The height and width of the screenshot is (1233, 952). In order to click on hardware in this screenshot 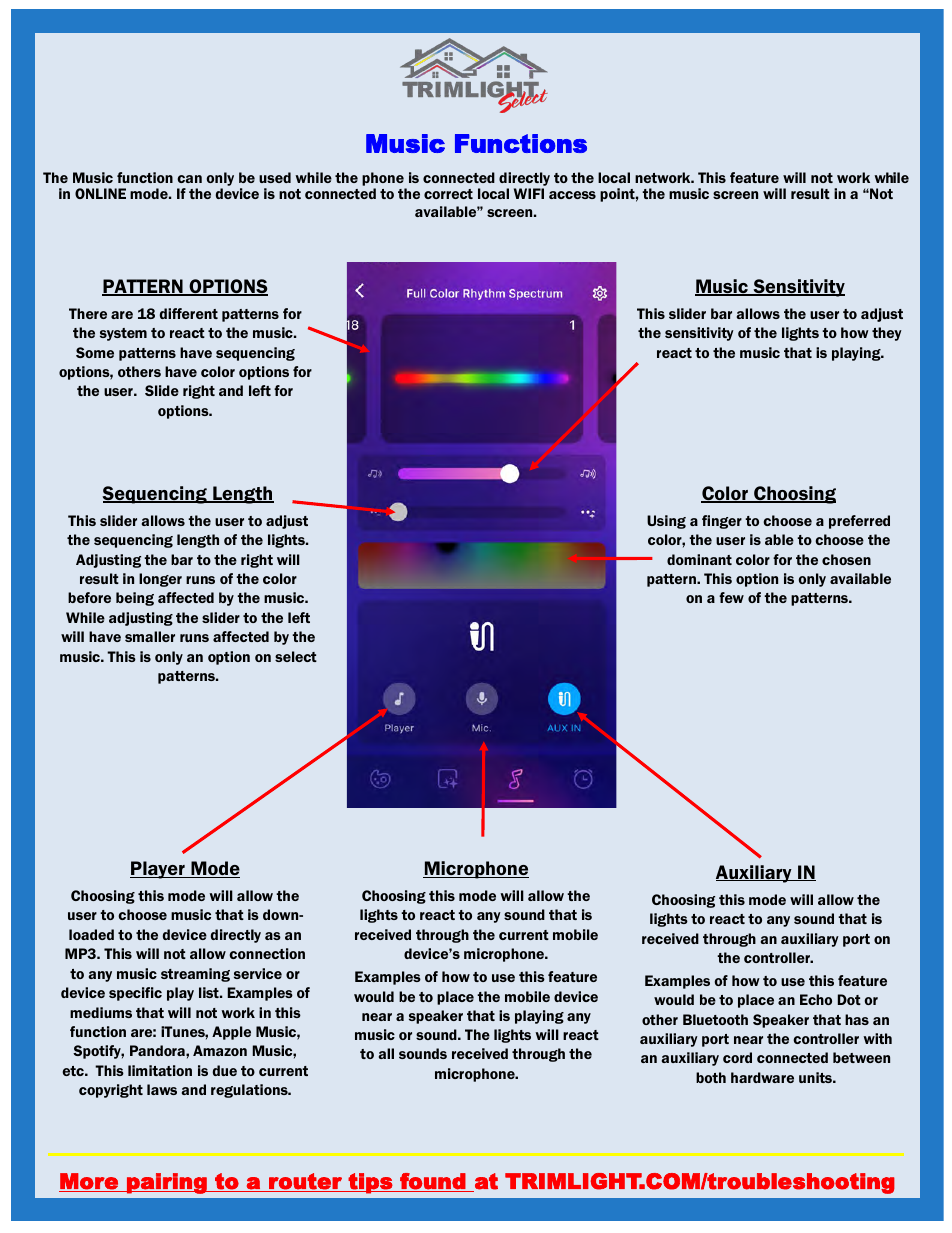, I will do `click(762, 1077)`.
